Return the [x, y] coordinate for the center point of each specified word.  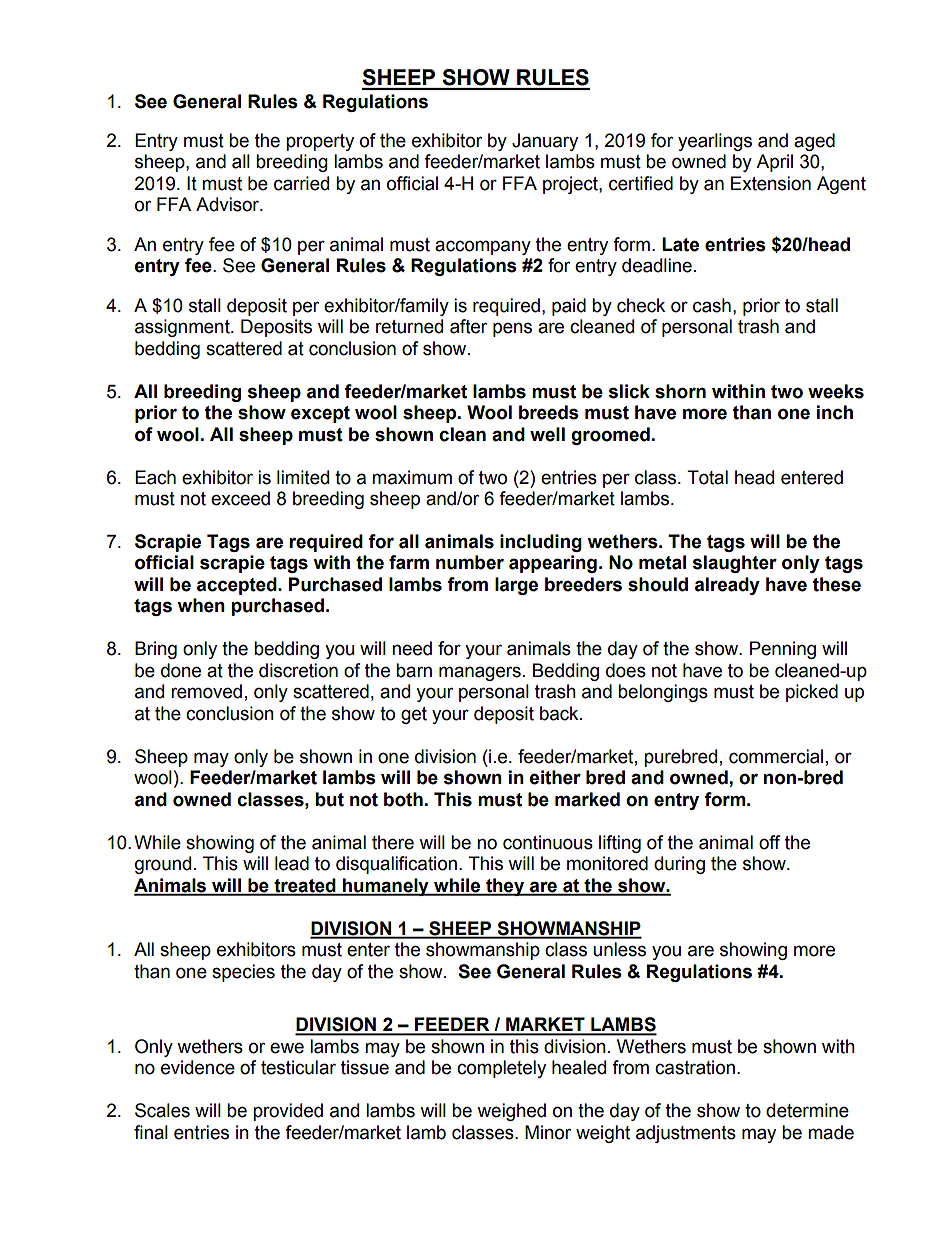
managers [480, 673]
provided [288, 1112]
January [545, 142]
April [774, 163]
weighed [511, 1112]
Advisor [229, 204]
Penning [783, 650]
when [201, 605]
